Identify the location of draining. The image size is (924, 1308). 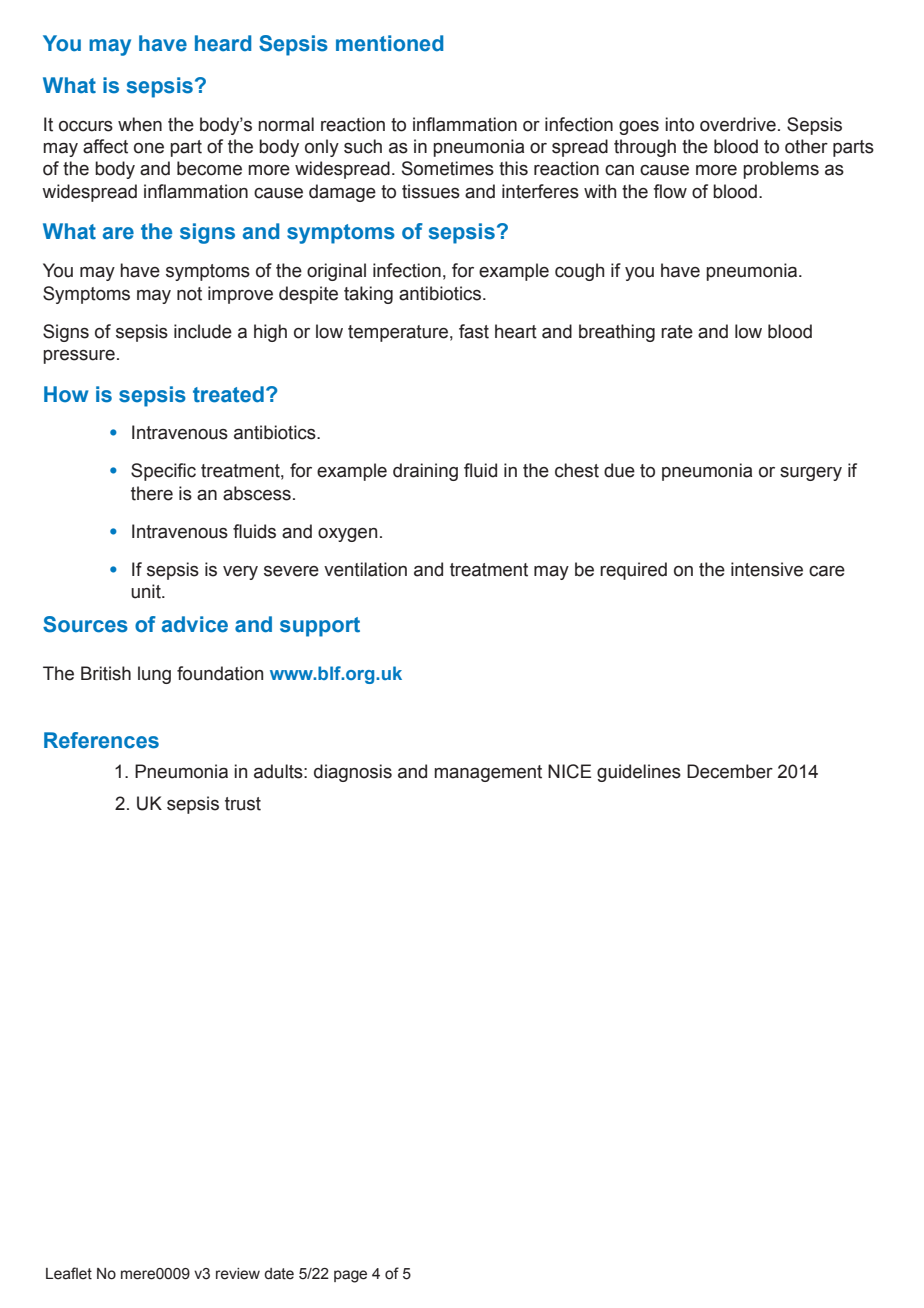
(425, 472).
